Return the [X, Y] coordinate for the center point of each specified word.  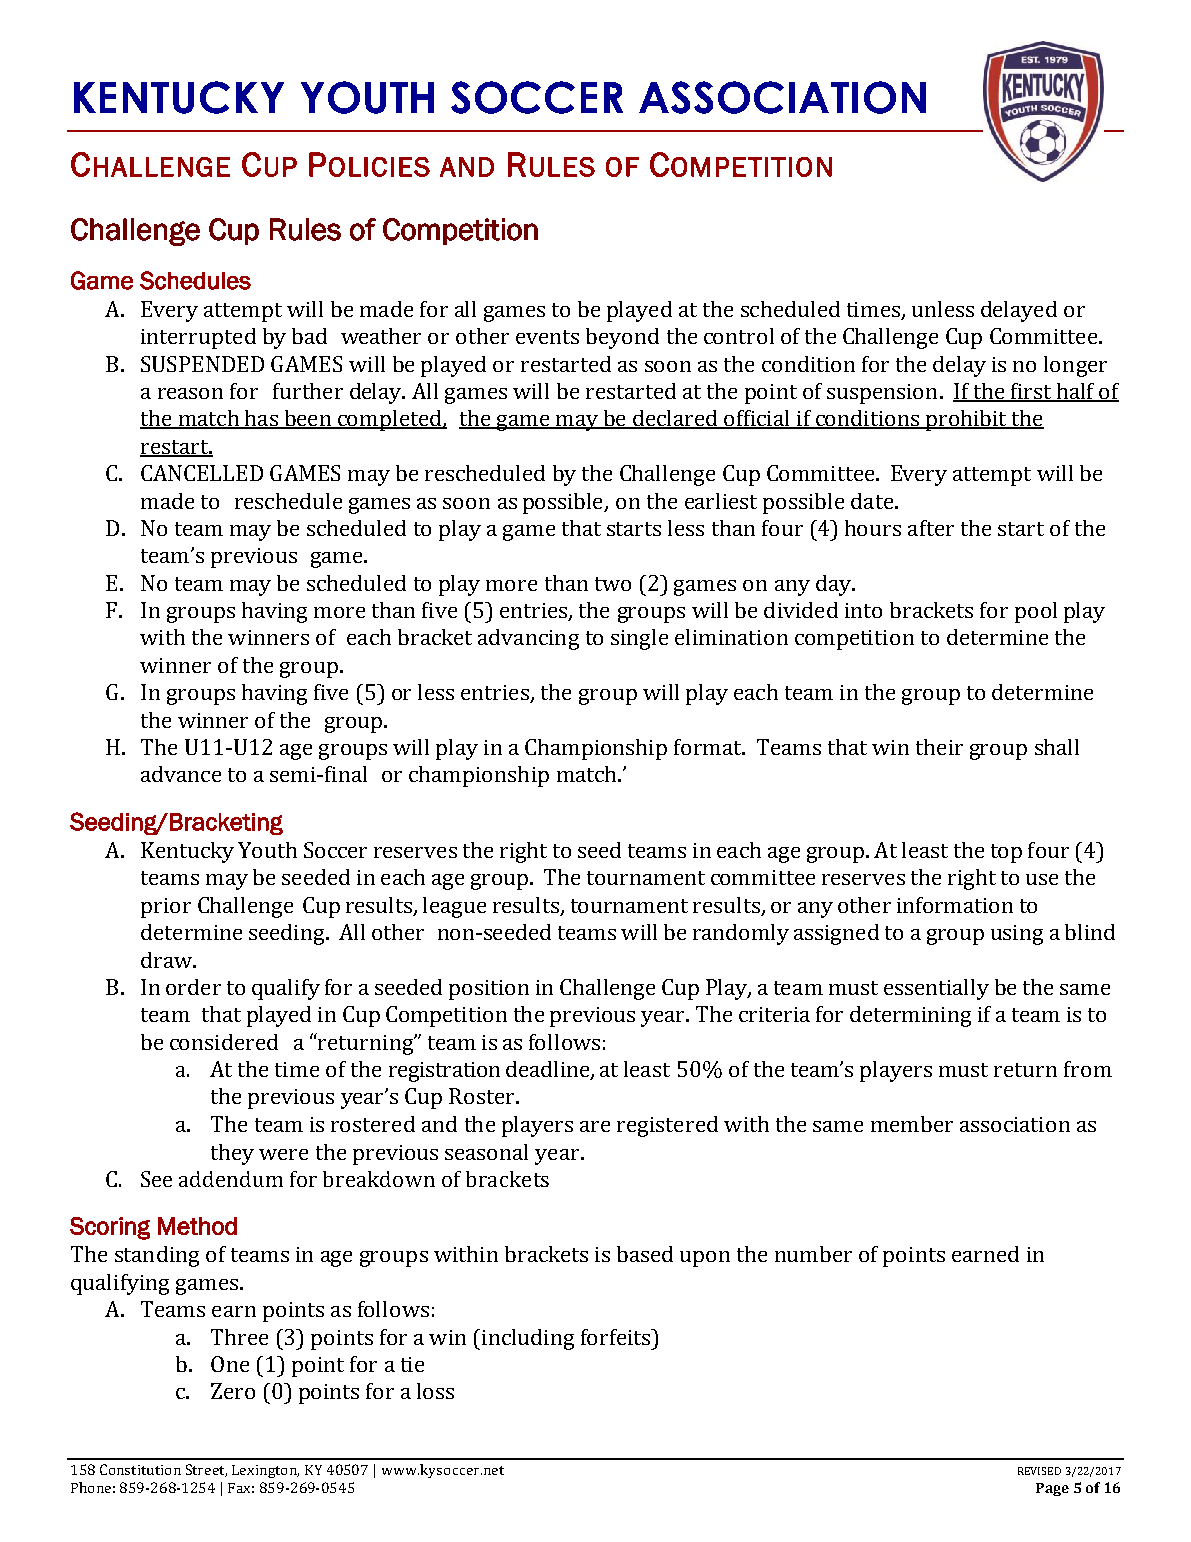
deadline [549, 1070]
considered [224, 1042]
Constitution [140, 1469]
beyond [622, 338]
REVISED [1039, 1471]
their [939, 747]
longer [1075, 366]
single [639, 639]
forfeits [617, 1337]
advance [181, 774]
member [912, 1124]
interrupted [198, 338]
